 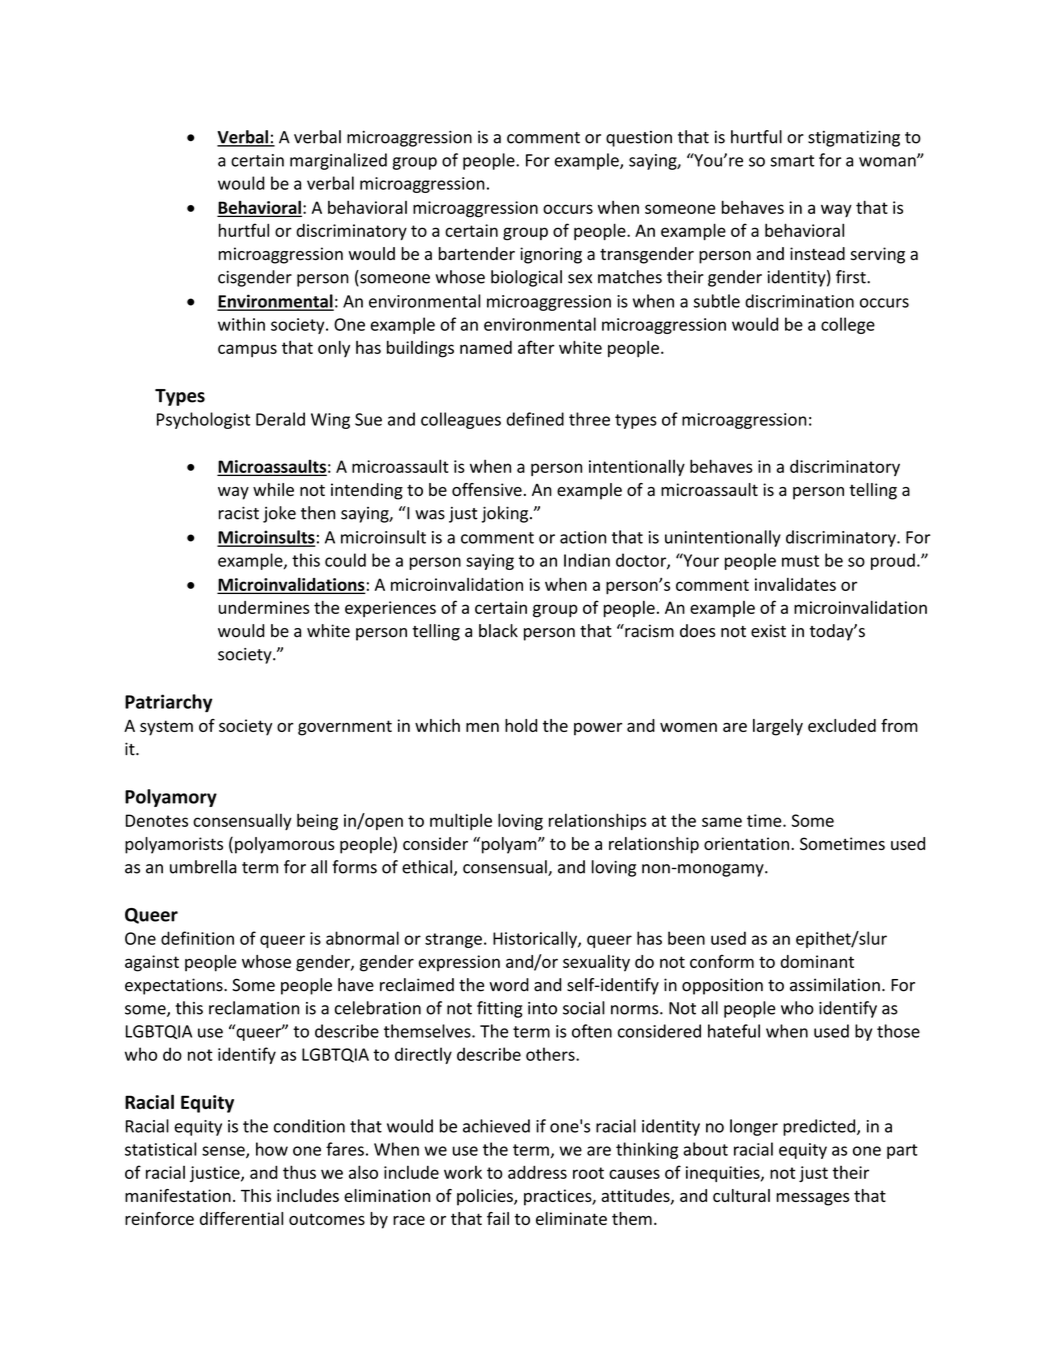 What do you see at coordinates (792, 161) in the screenshot?
I see `smart` at bounding box center [792, 161].
